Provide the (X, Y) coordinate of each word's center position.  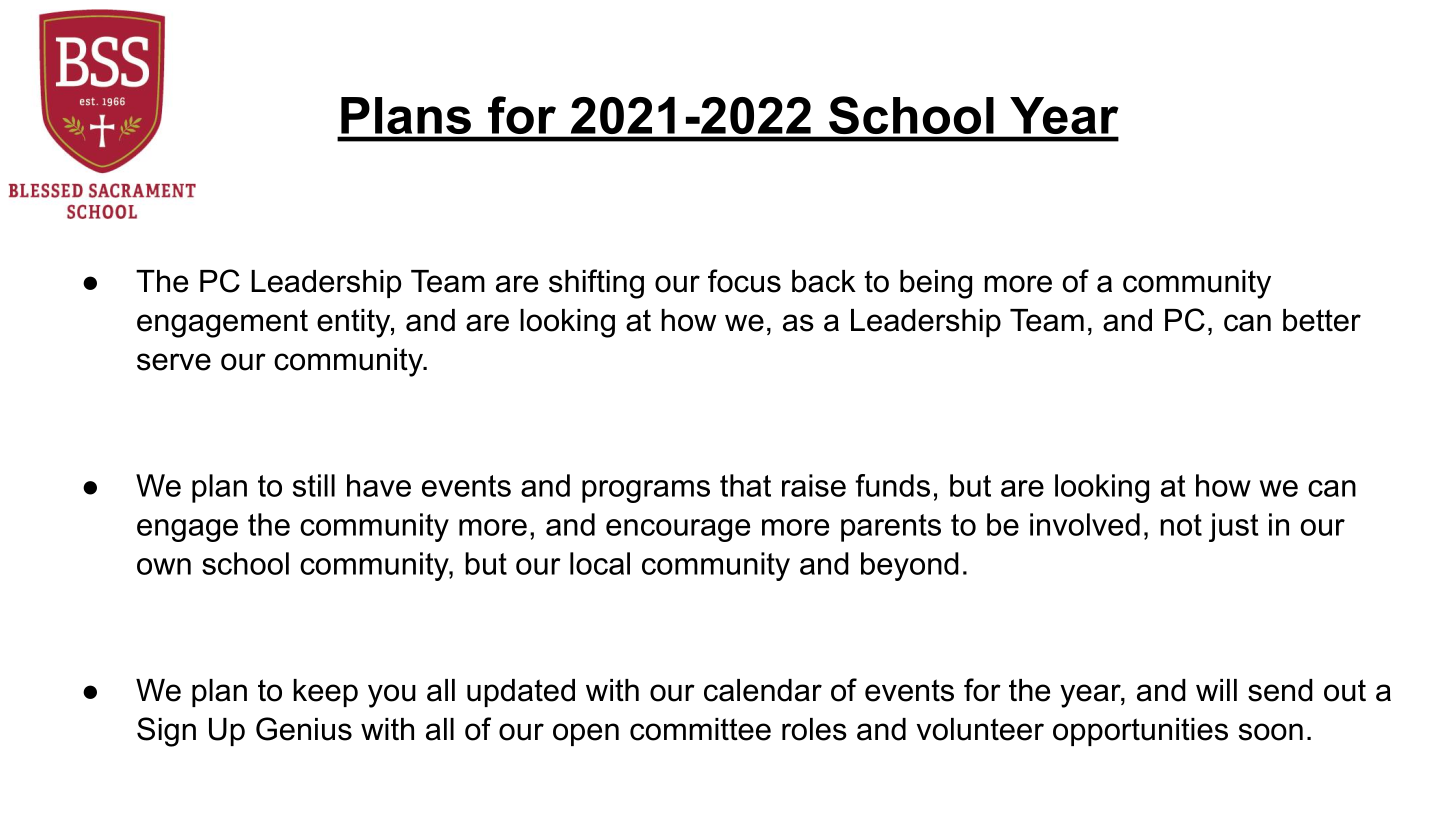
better (1322, 320)
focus (744, 281)
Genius (304, 729)
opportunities (1140, 732)
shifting (596, 284)
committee (700, 729)
